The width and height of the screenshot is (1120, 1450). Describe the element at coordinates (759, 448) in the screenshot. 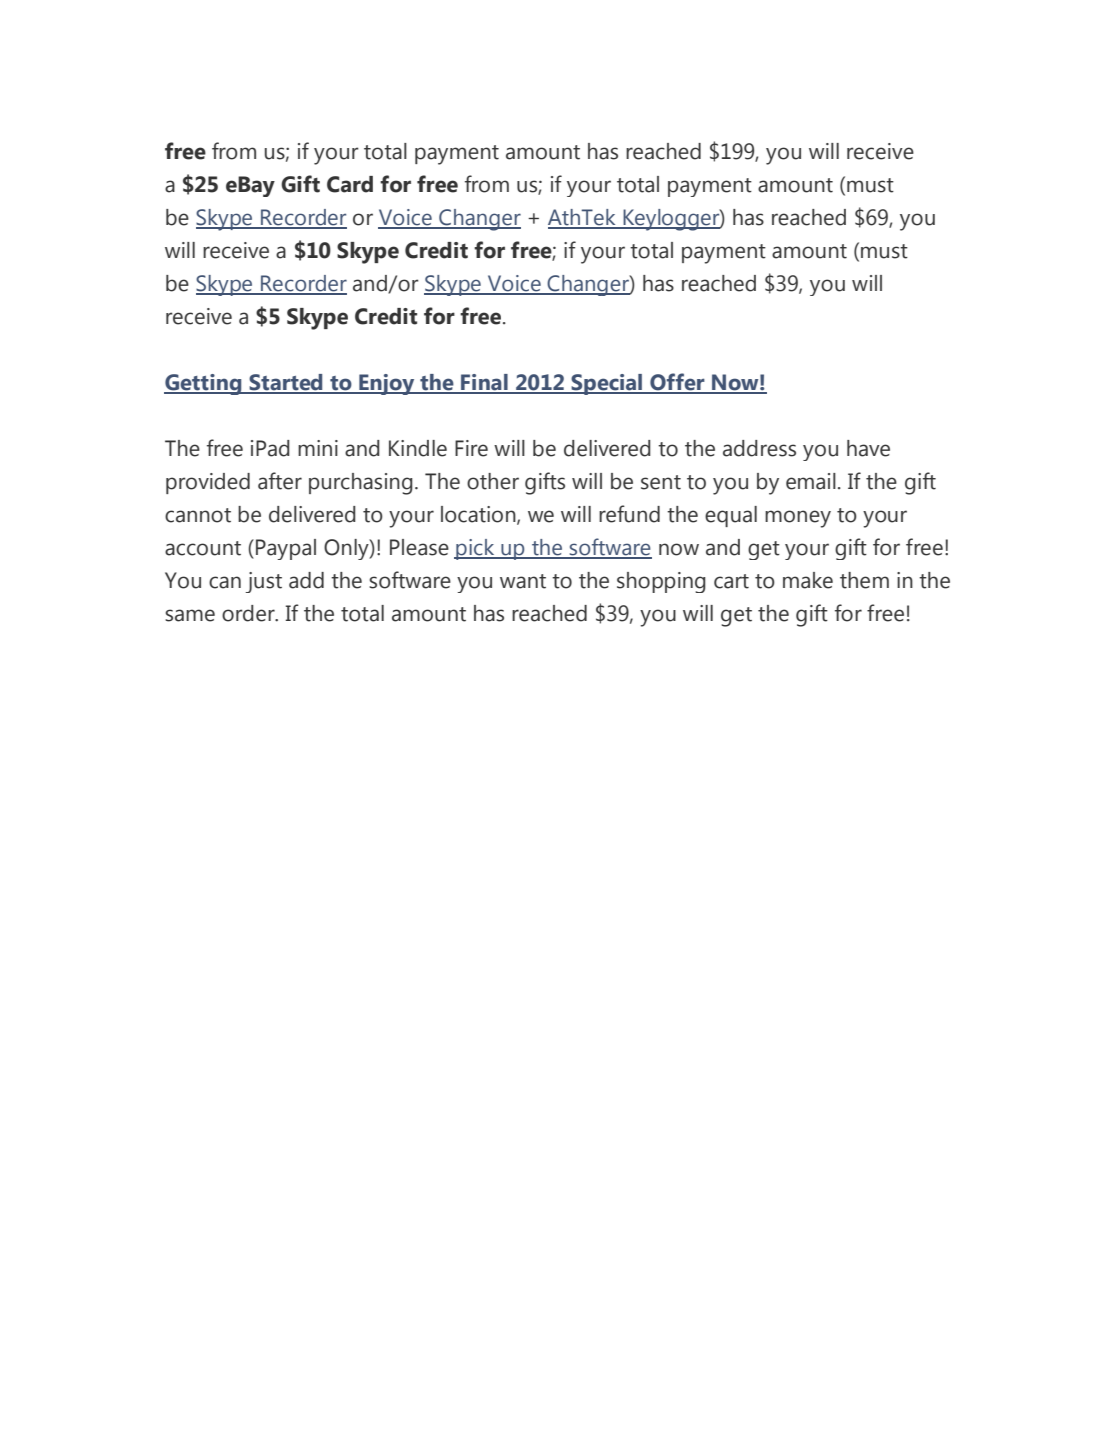

I see `address` at that location.
